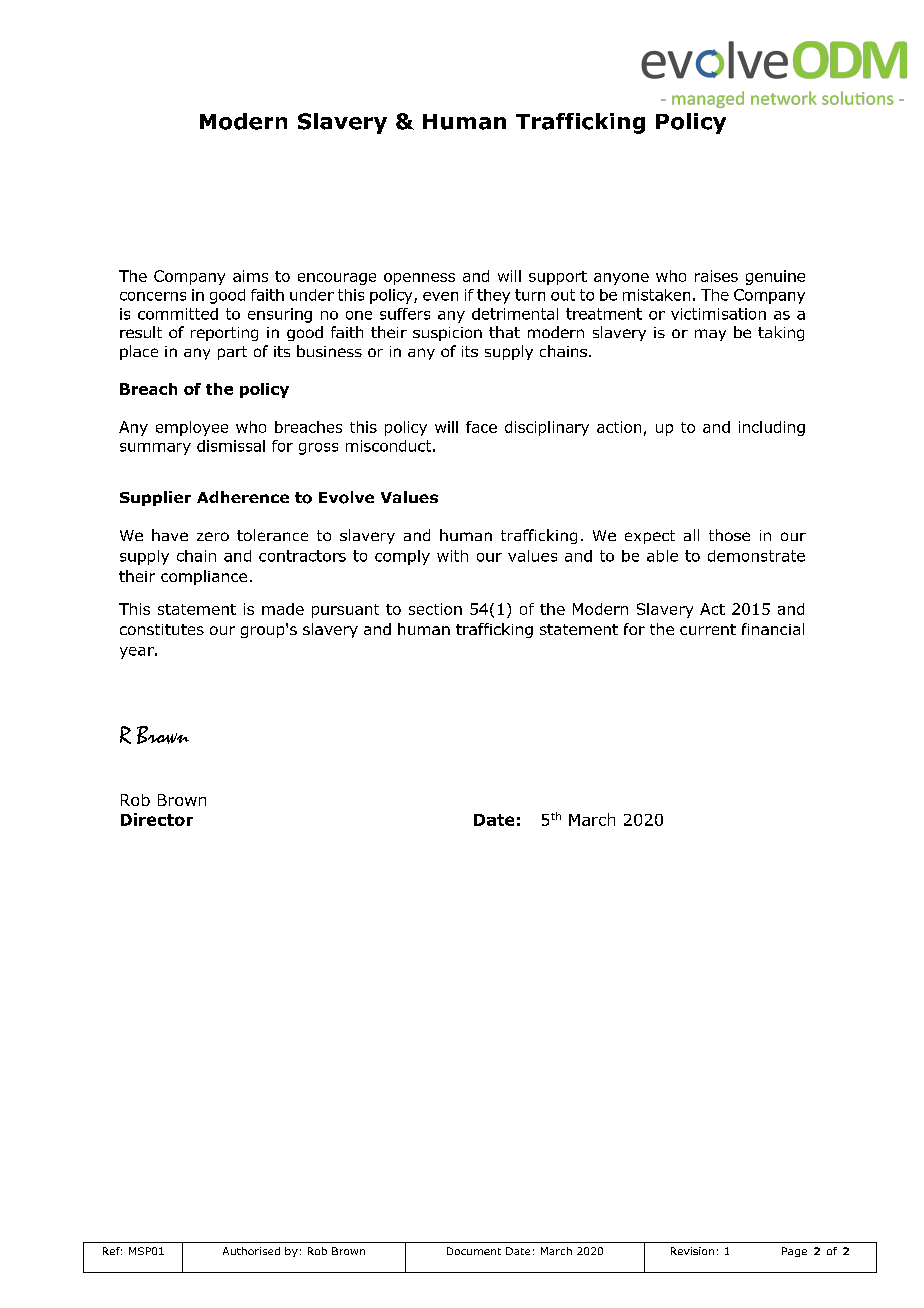 This document has height=1308, width=924. Describe the element at coordinates (435, 609) in the document. I see `section` at that location.
